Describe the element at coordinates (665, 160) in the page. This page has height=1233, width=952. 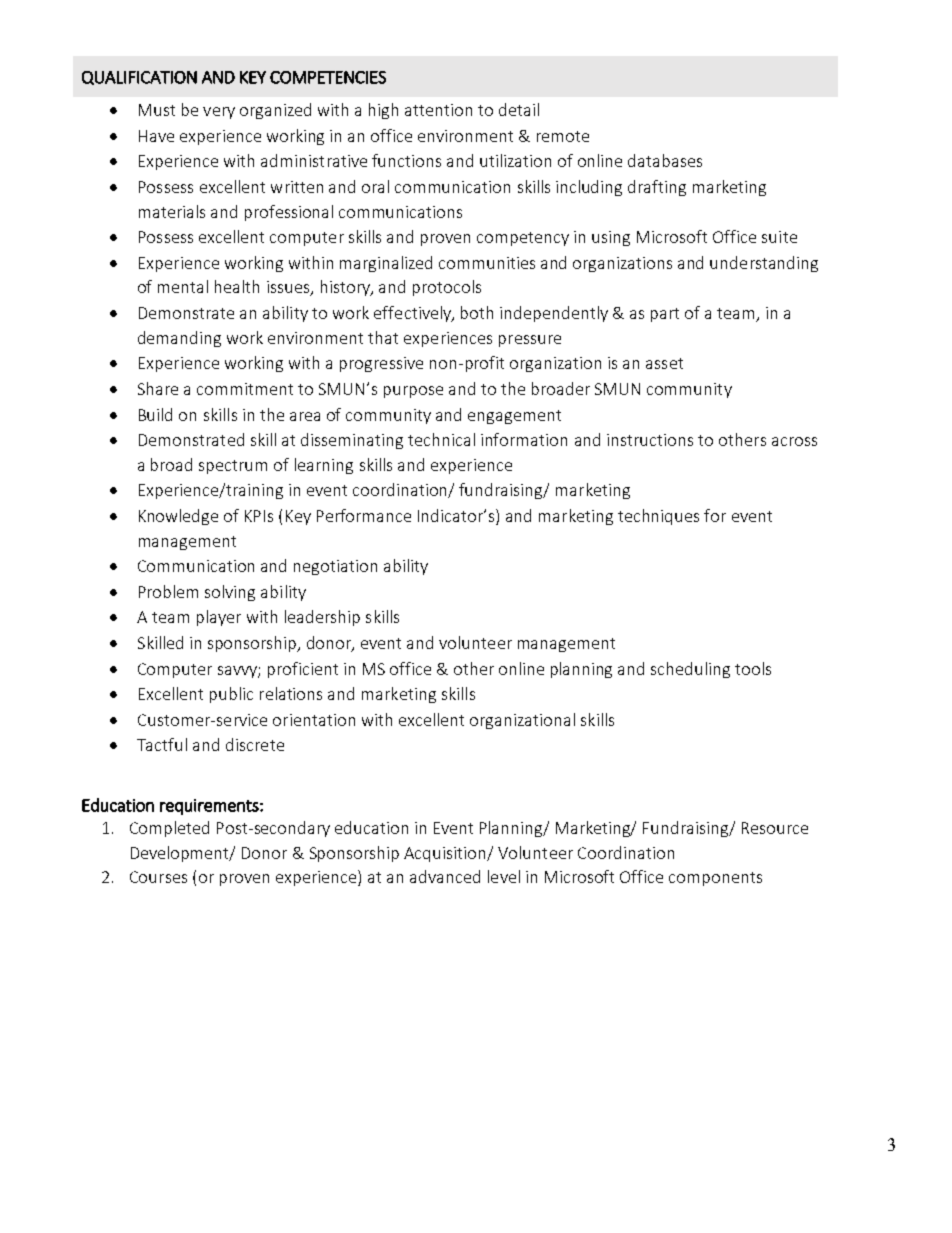
I see `databases` at that location.
